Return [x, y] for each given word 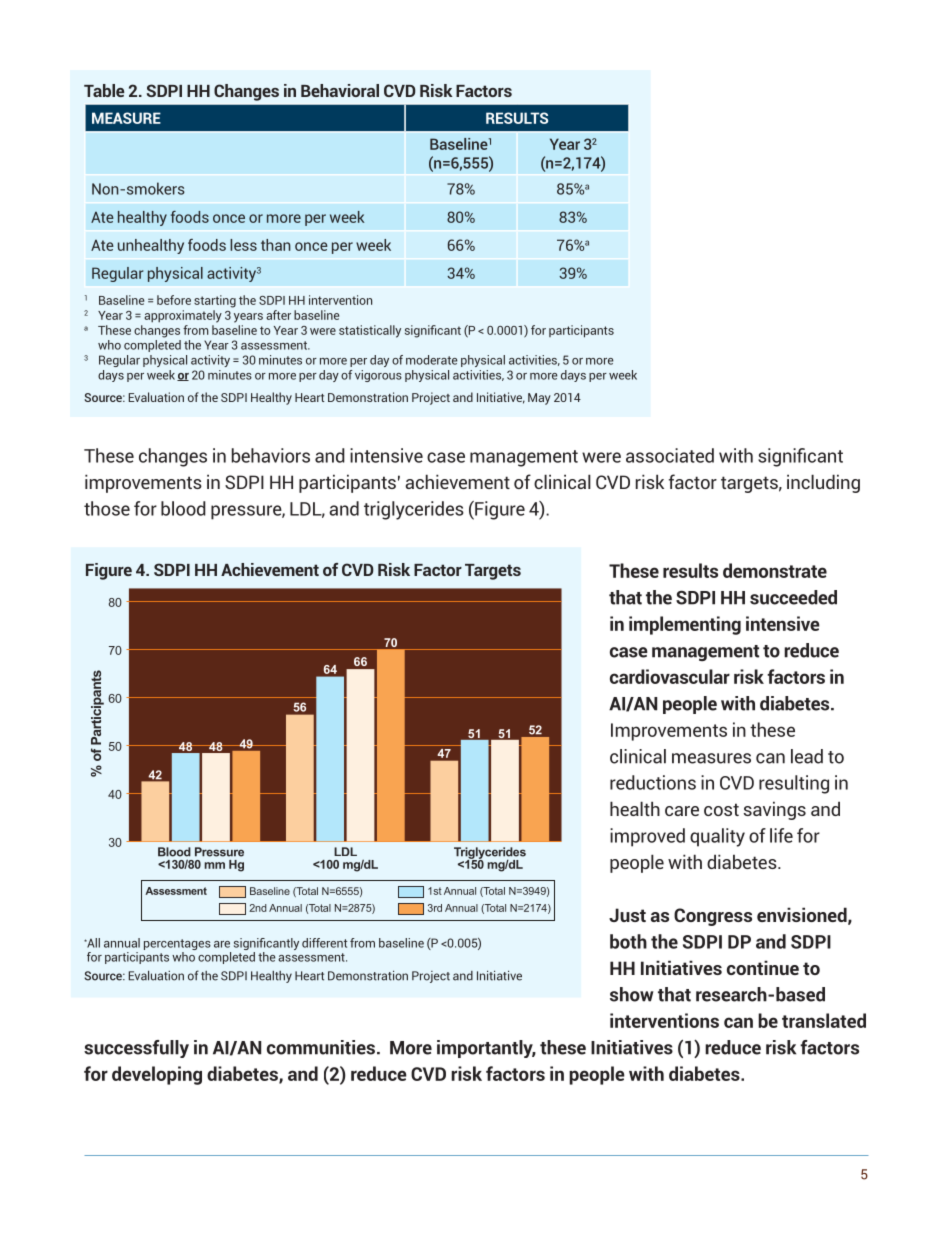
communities [321, 1047]
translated [824, 1020]
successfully [136, 1049]
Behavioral [340, 90]
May [539, 399]
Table [104, 90]
